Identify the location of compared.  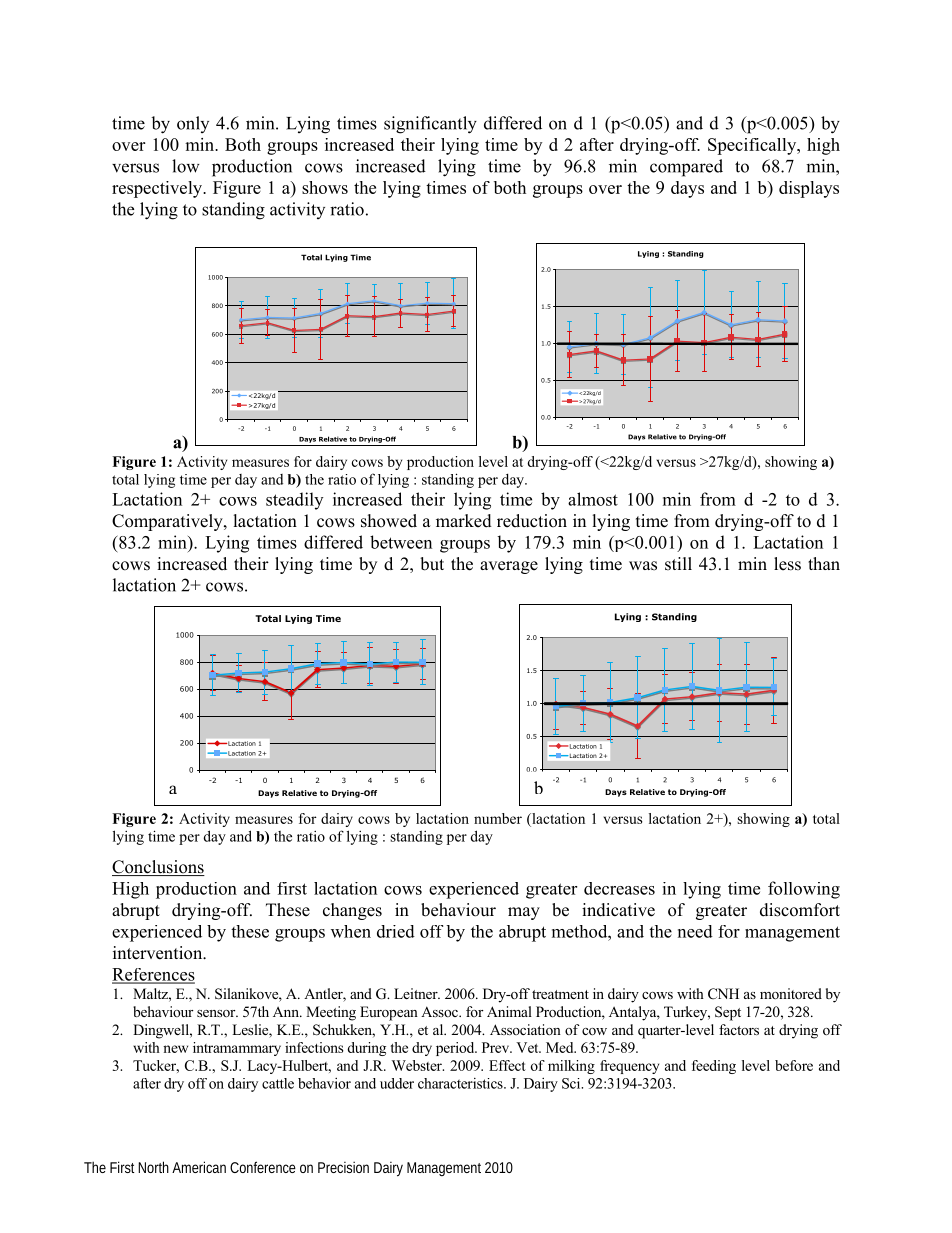
(686, 168).
